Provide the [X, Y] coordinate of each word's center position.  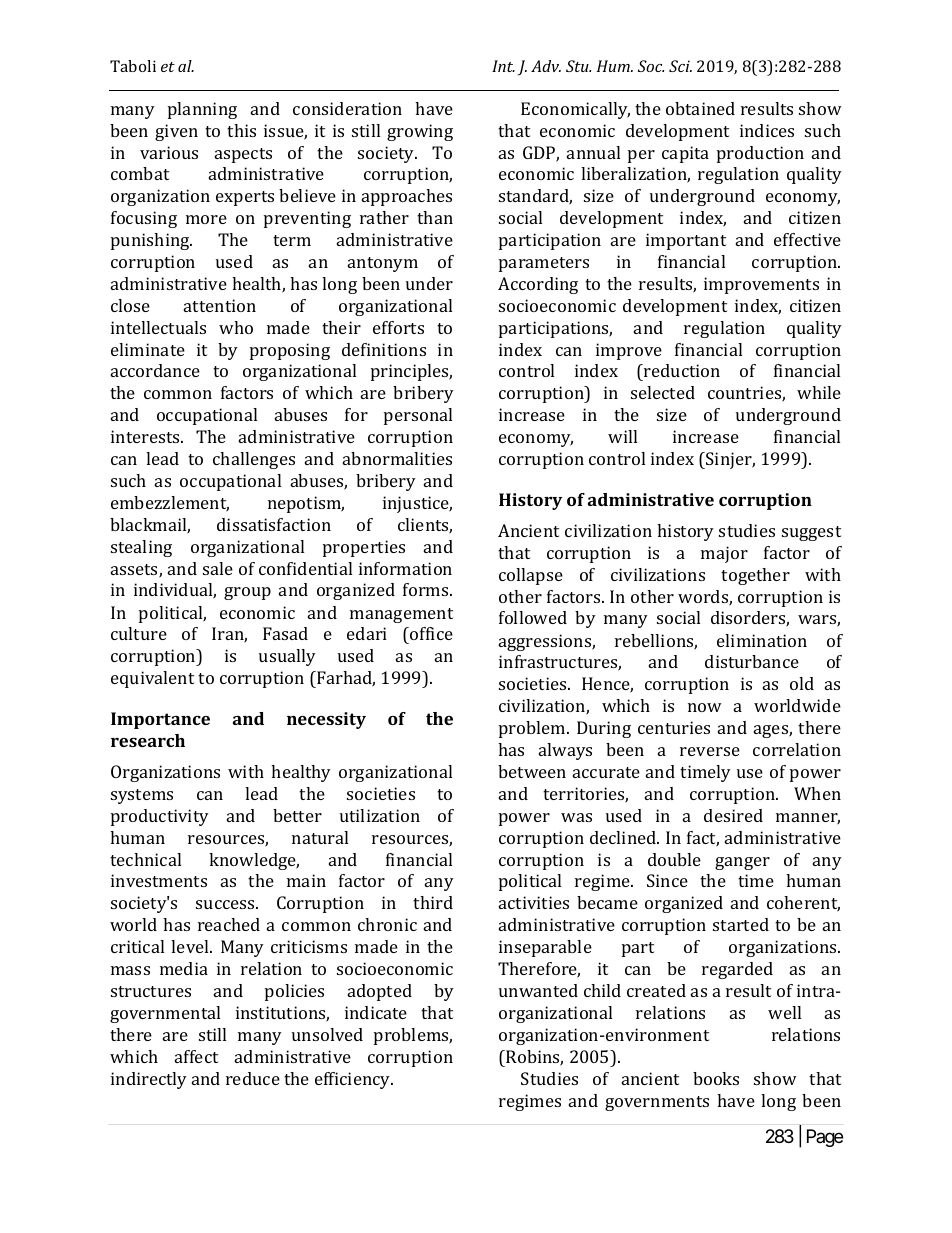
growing [420, 132]
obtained [700, 108]
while [819, 392]
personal [418, 416]
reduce [253, 1078]
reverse [710, 751]
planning [202, 110]
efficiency [354, 1080]
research [148, 740]
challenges [254, 460]
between [532, 771]
